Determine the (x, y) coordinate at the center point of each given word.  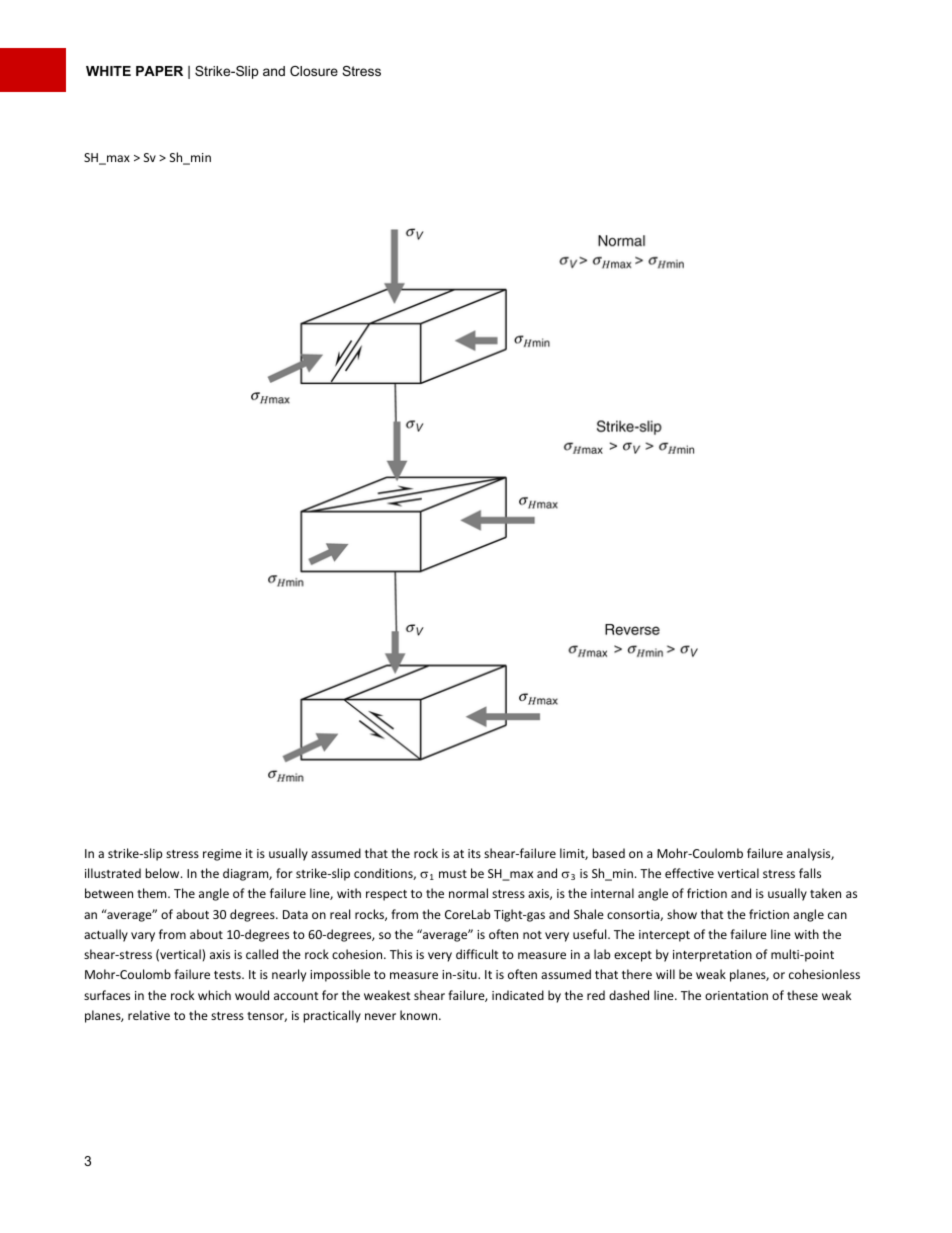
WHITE (108, 71)
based (608, 853)
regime (222, 855)
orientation (736, 995)
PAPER (159, 71)
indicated (518, 995)
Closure (314, 71)
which (214, 995)
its (474, 853)
